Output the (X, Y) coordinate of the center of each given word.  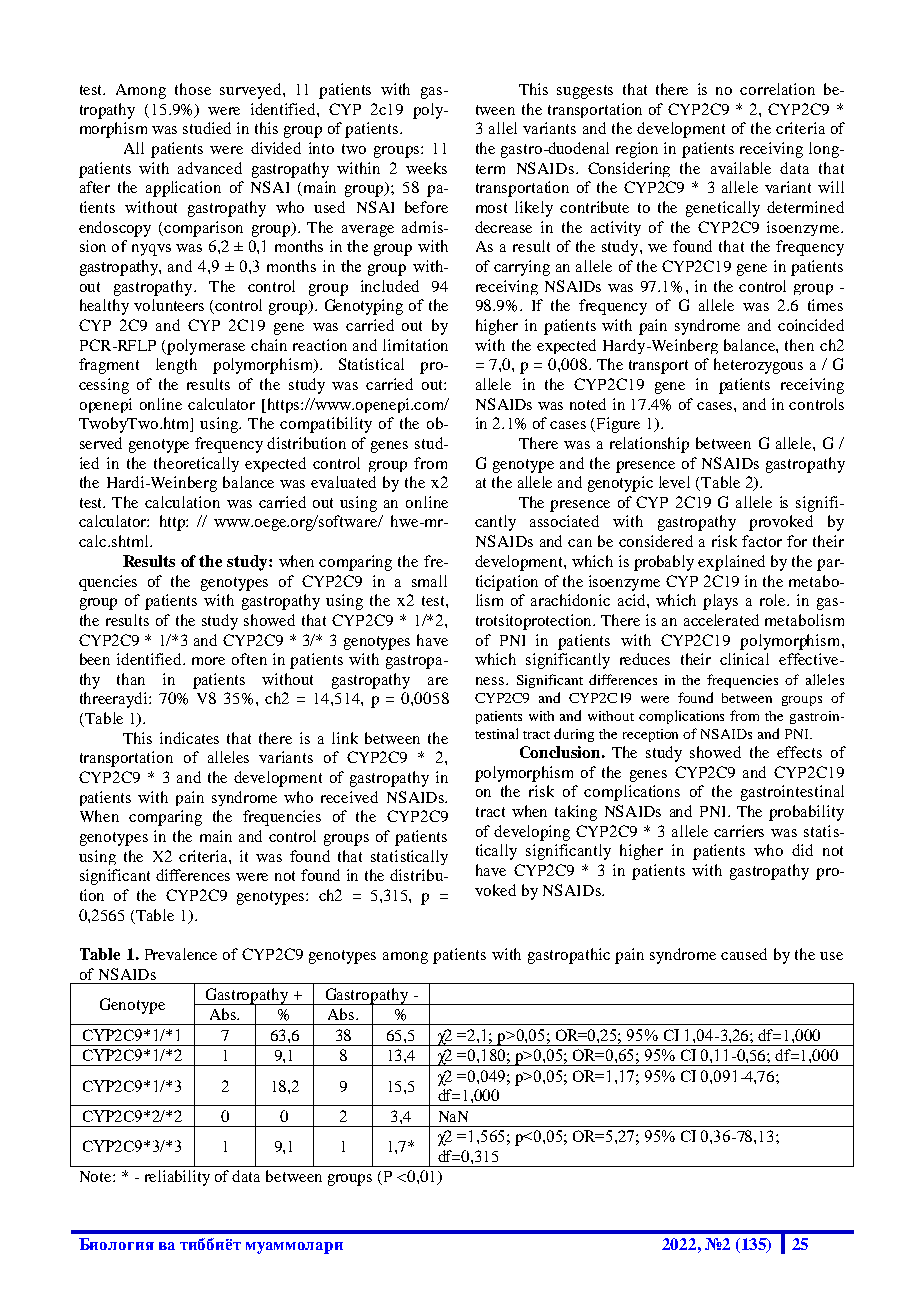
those (193, 89)
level (674, 482)
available (741, 168)
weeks (426, 168)
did (802, 850)
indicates (189, 738)
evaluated (343, 482)
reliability (177, 1178)
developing (532, 833)
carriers (739, 831)
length (176, 366)
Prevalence (181, 954)
